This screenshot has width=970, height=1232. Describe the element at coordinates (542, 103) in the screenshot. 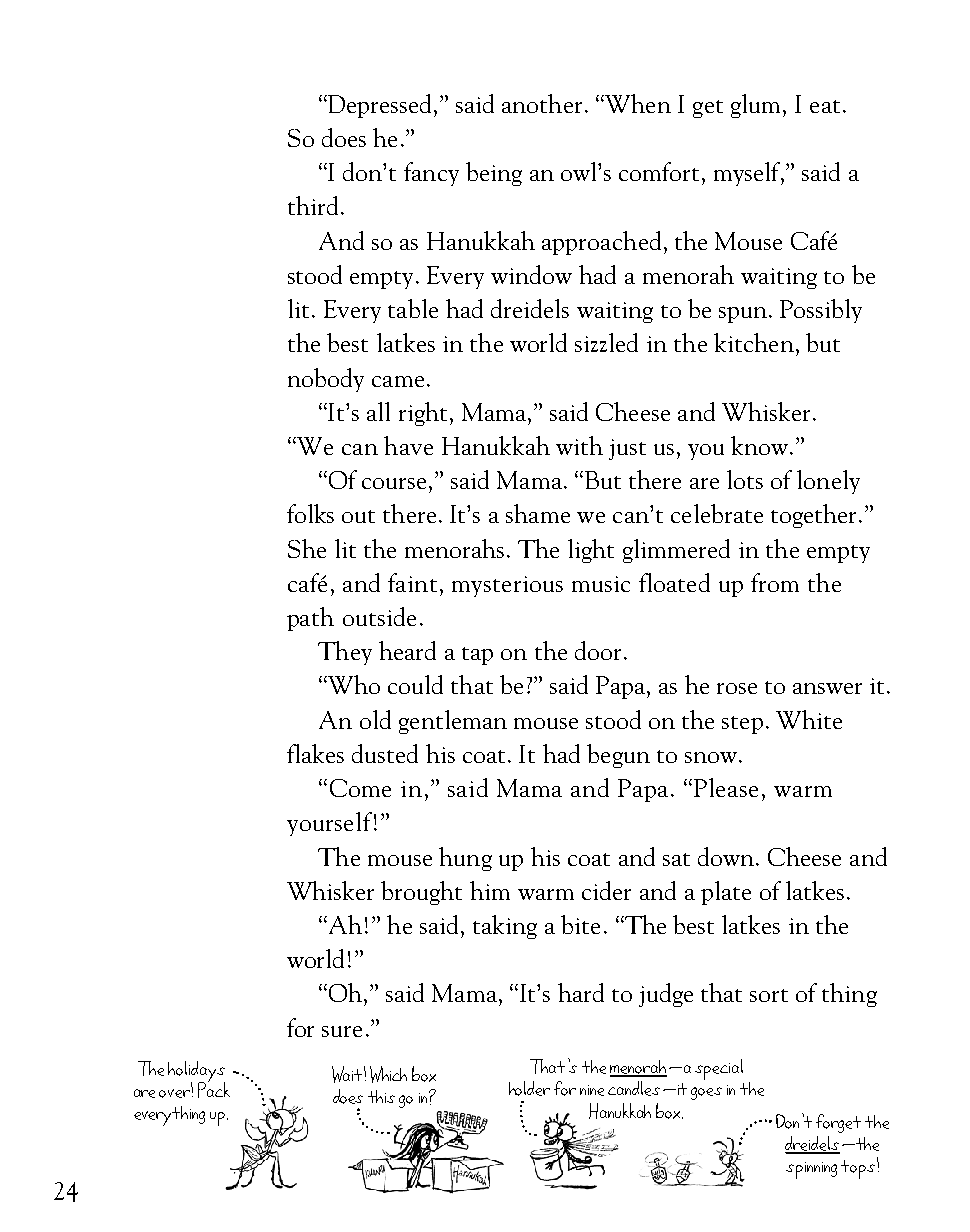

I see `another` at that location.
